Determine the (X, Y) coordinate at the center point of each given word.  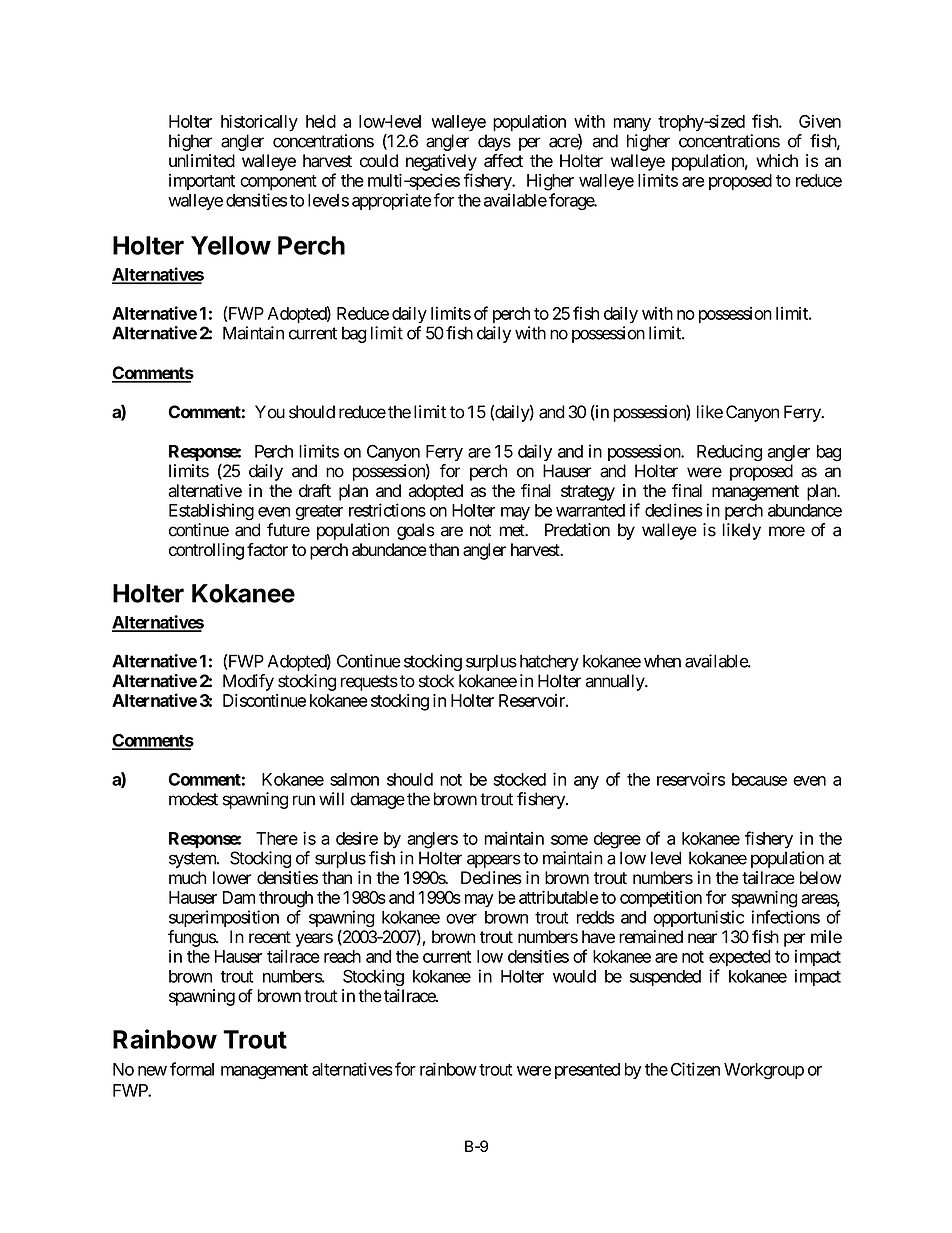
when (662, 661)
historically (259, 123)
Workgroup (764, 1071)
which (777, 161)
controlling (206, 551)
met (513, 530)
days (494, 142)
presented (587, 1071)
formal (192, 1069)
